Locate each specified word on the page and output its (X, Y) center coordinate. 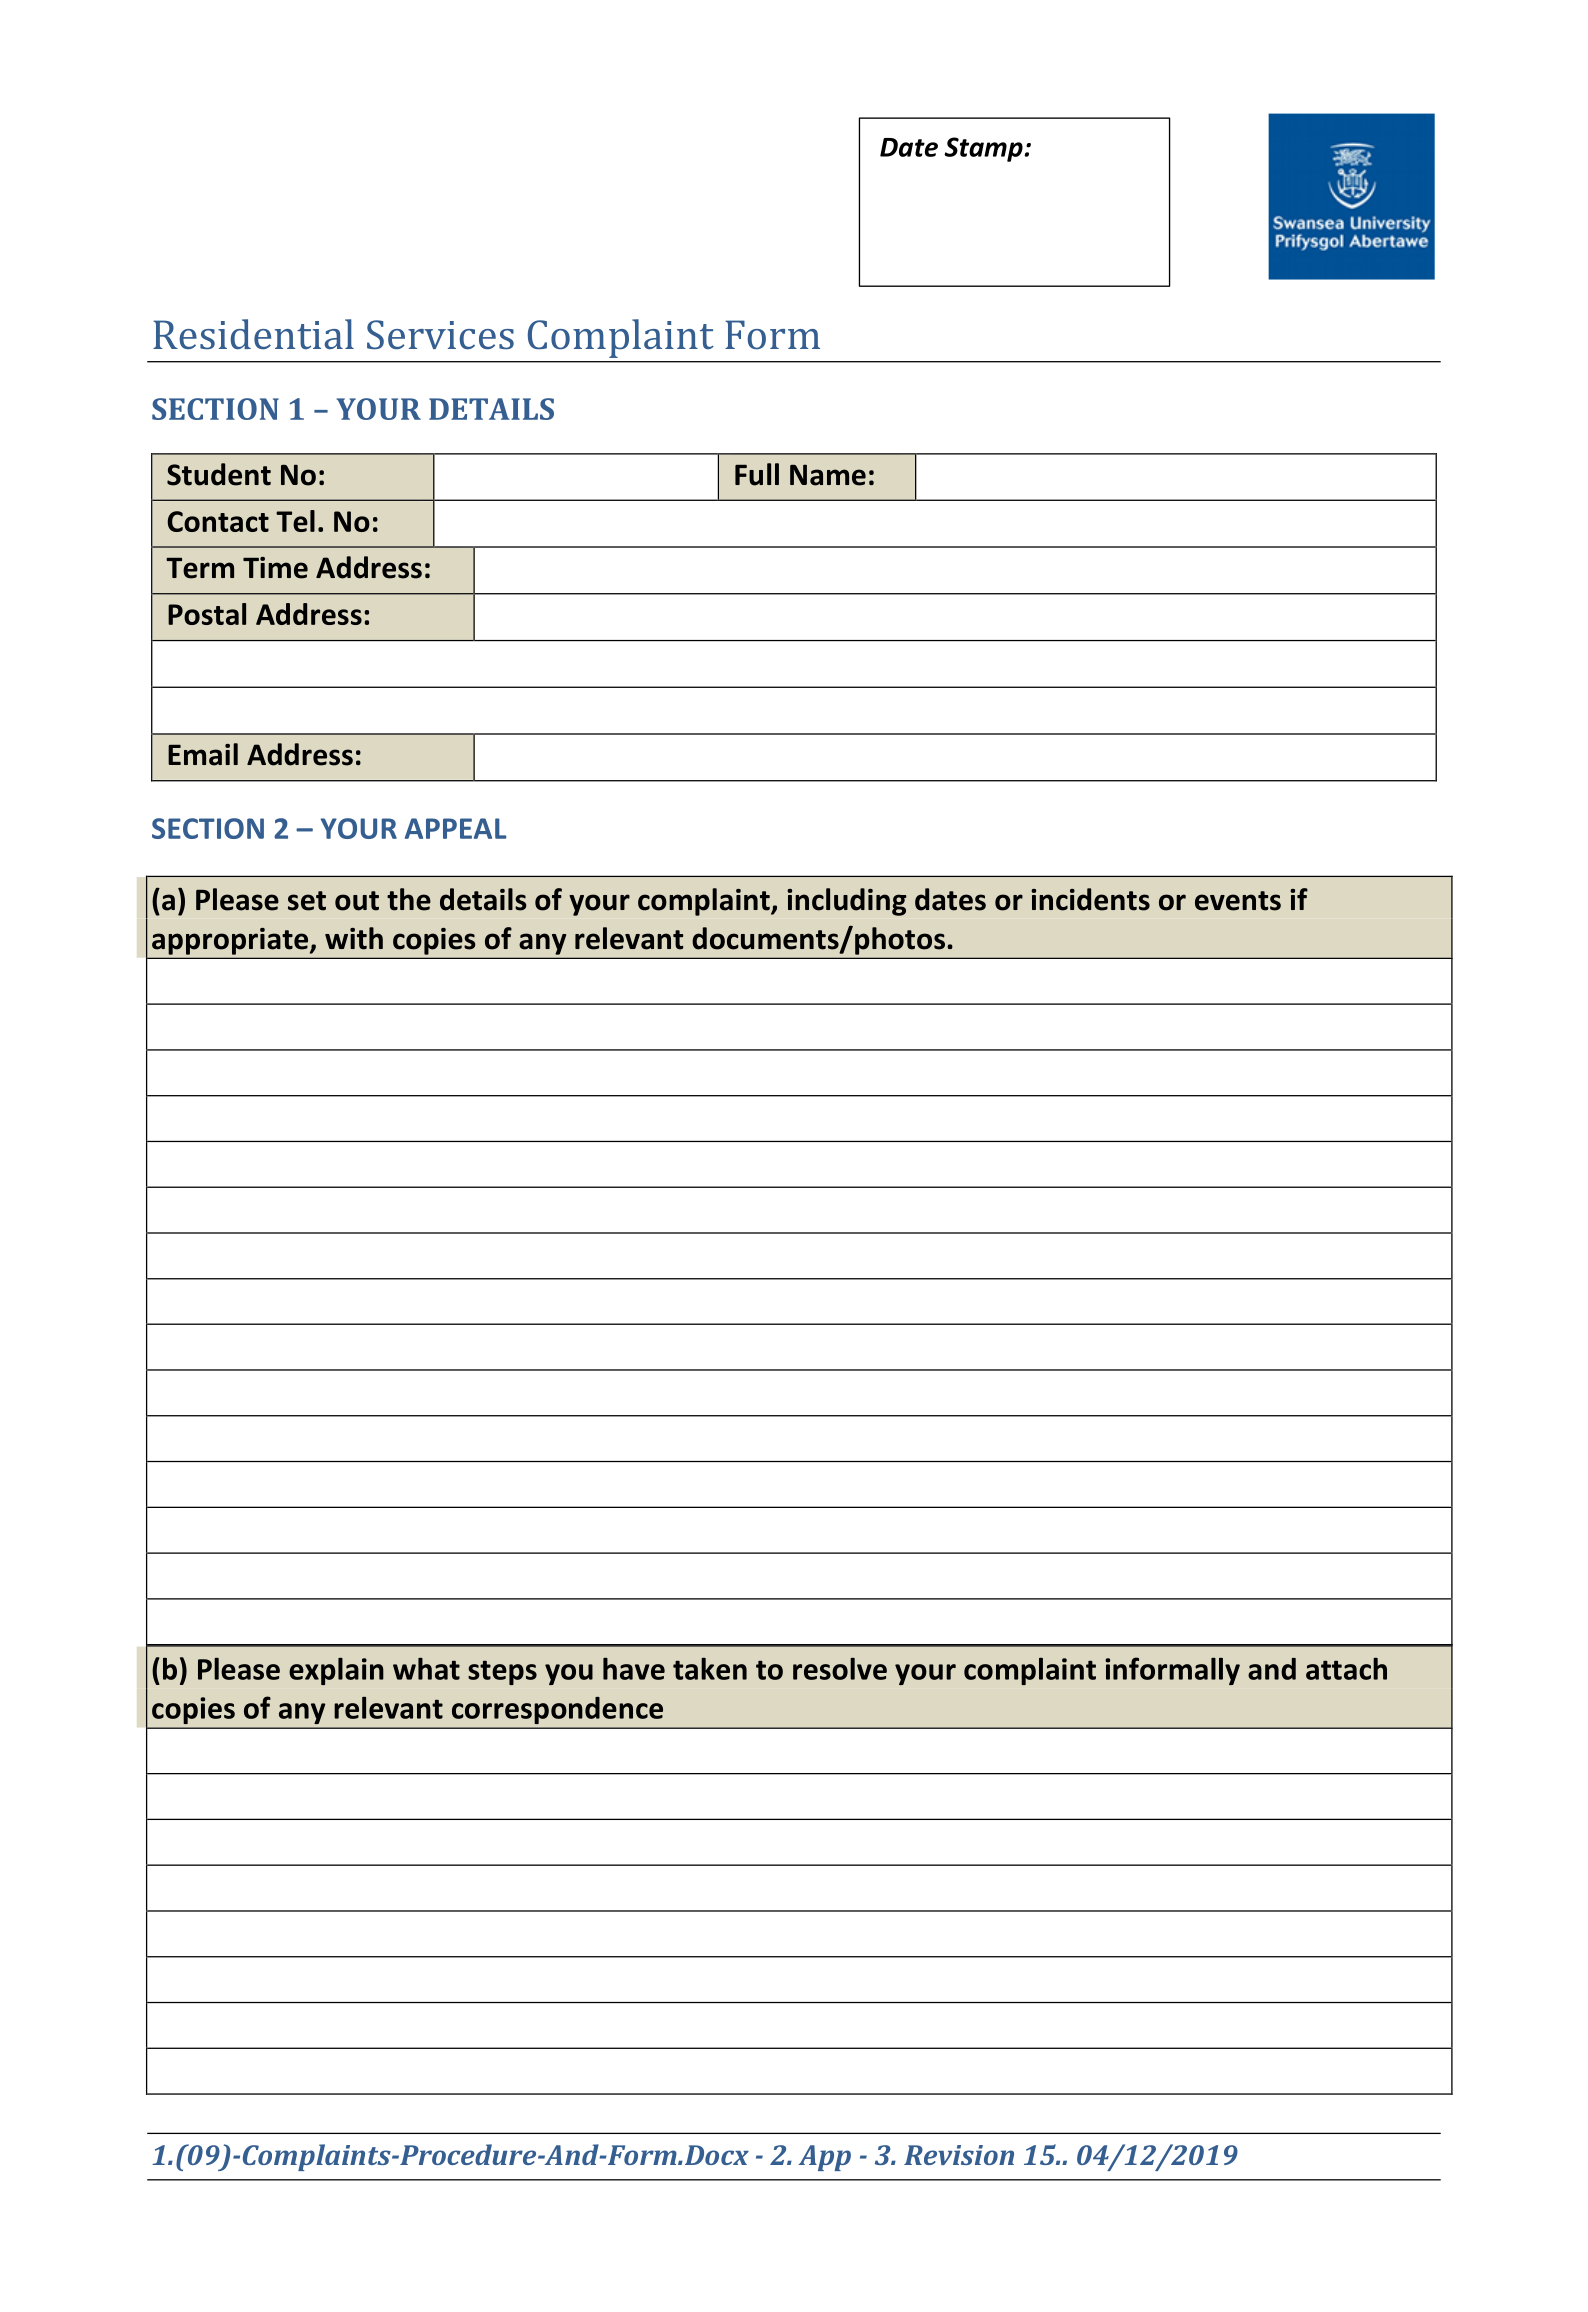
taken (710, 1668)
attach (1346, 1668)
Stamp (984, 149)
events (1238, 901)
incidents (1090, 899)
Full (757, 474)
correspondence (557, 1710)
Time (275, 568)
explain (336, 1671)
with (354, 938)
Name (828, 475)
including (847, 902)
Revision (959, 2155)
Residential (253, 334)
